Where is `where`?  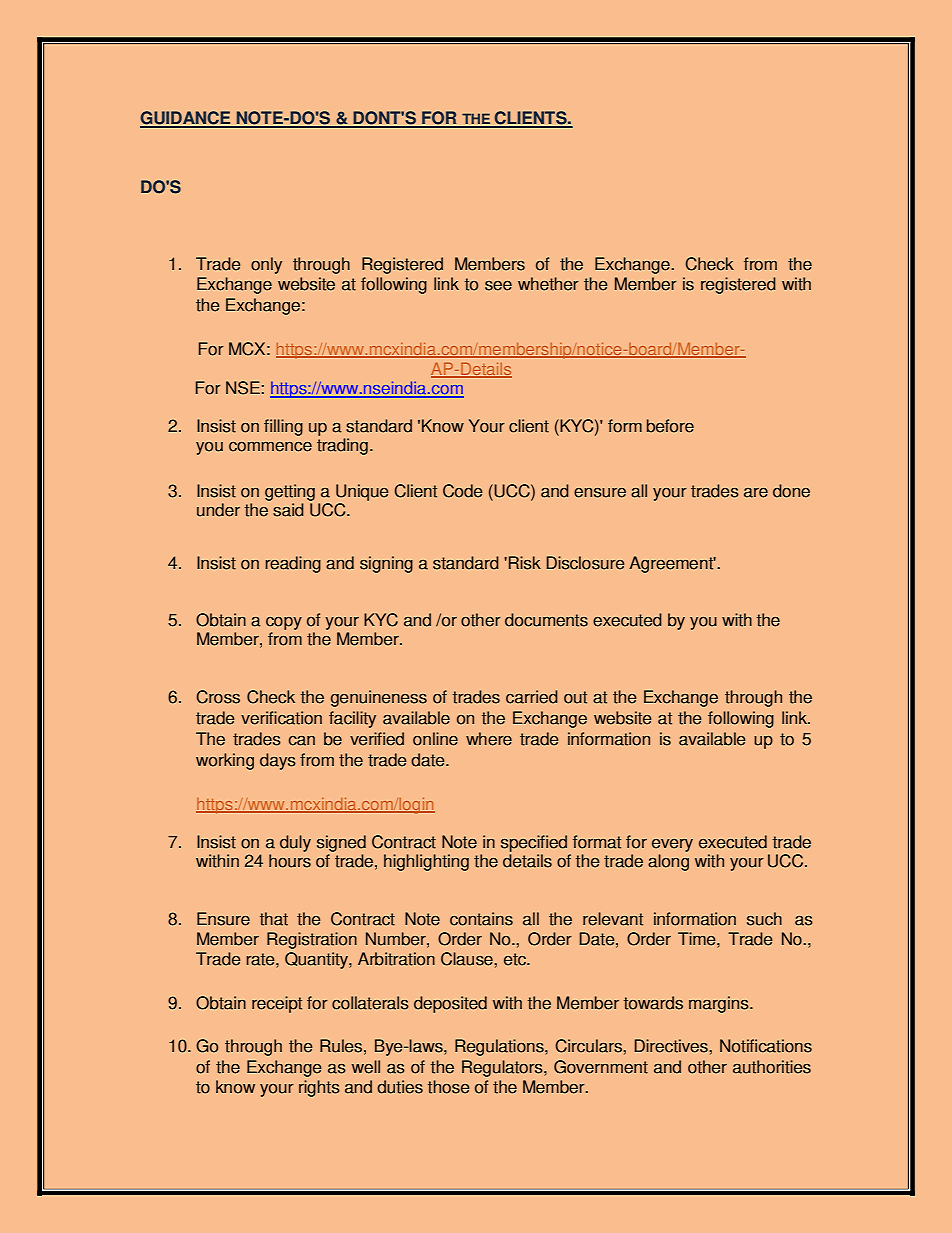
where is located at coordinates (489, 739).
